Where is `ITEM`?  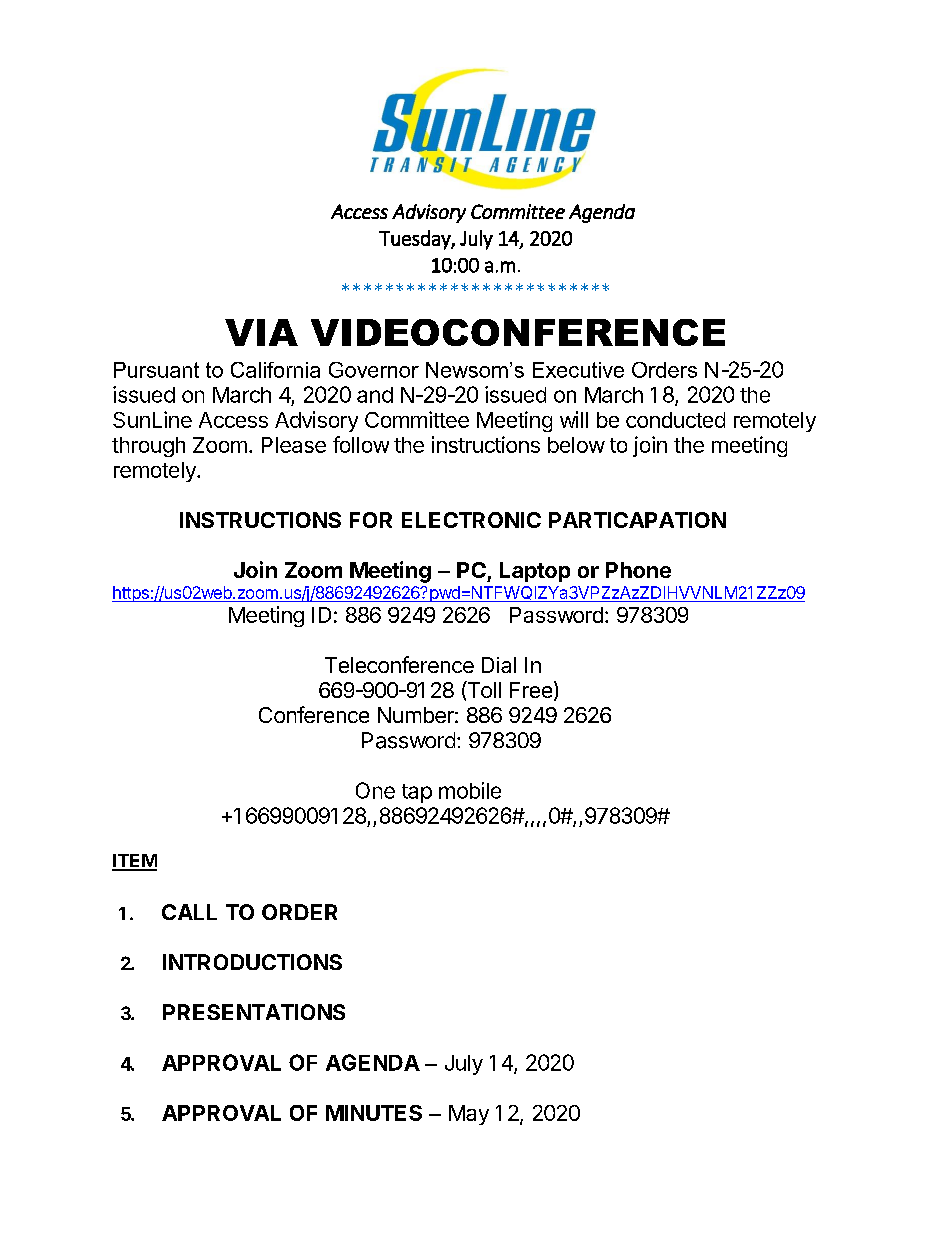 ITEM is located at coordinates (134, 862).
